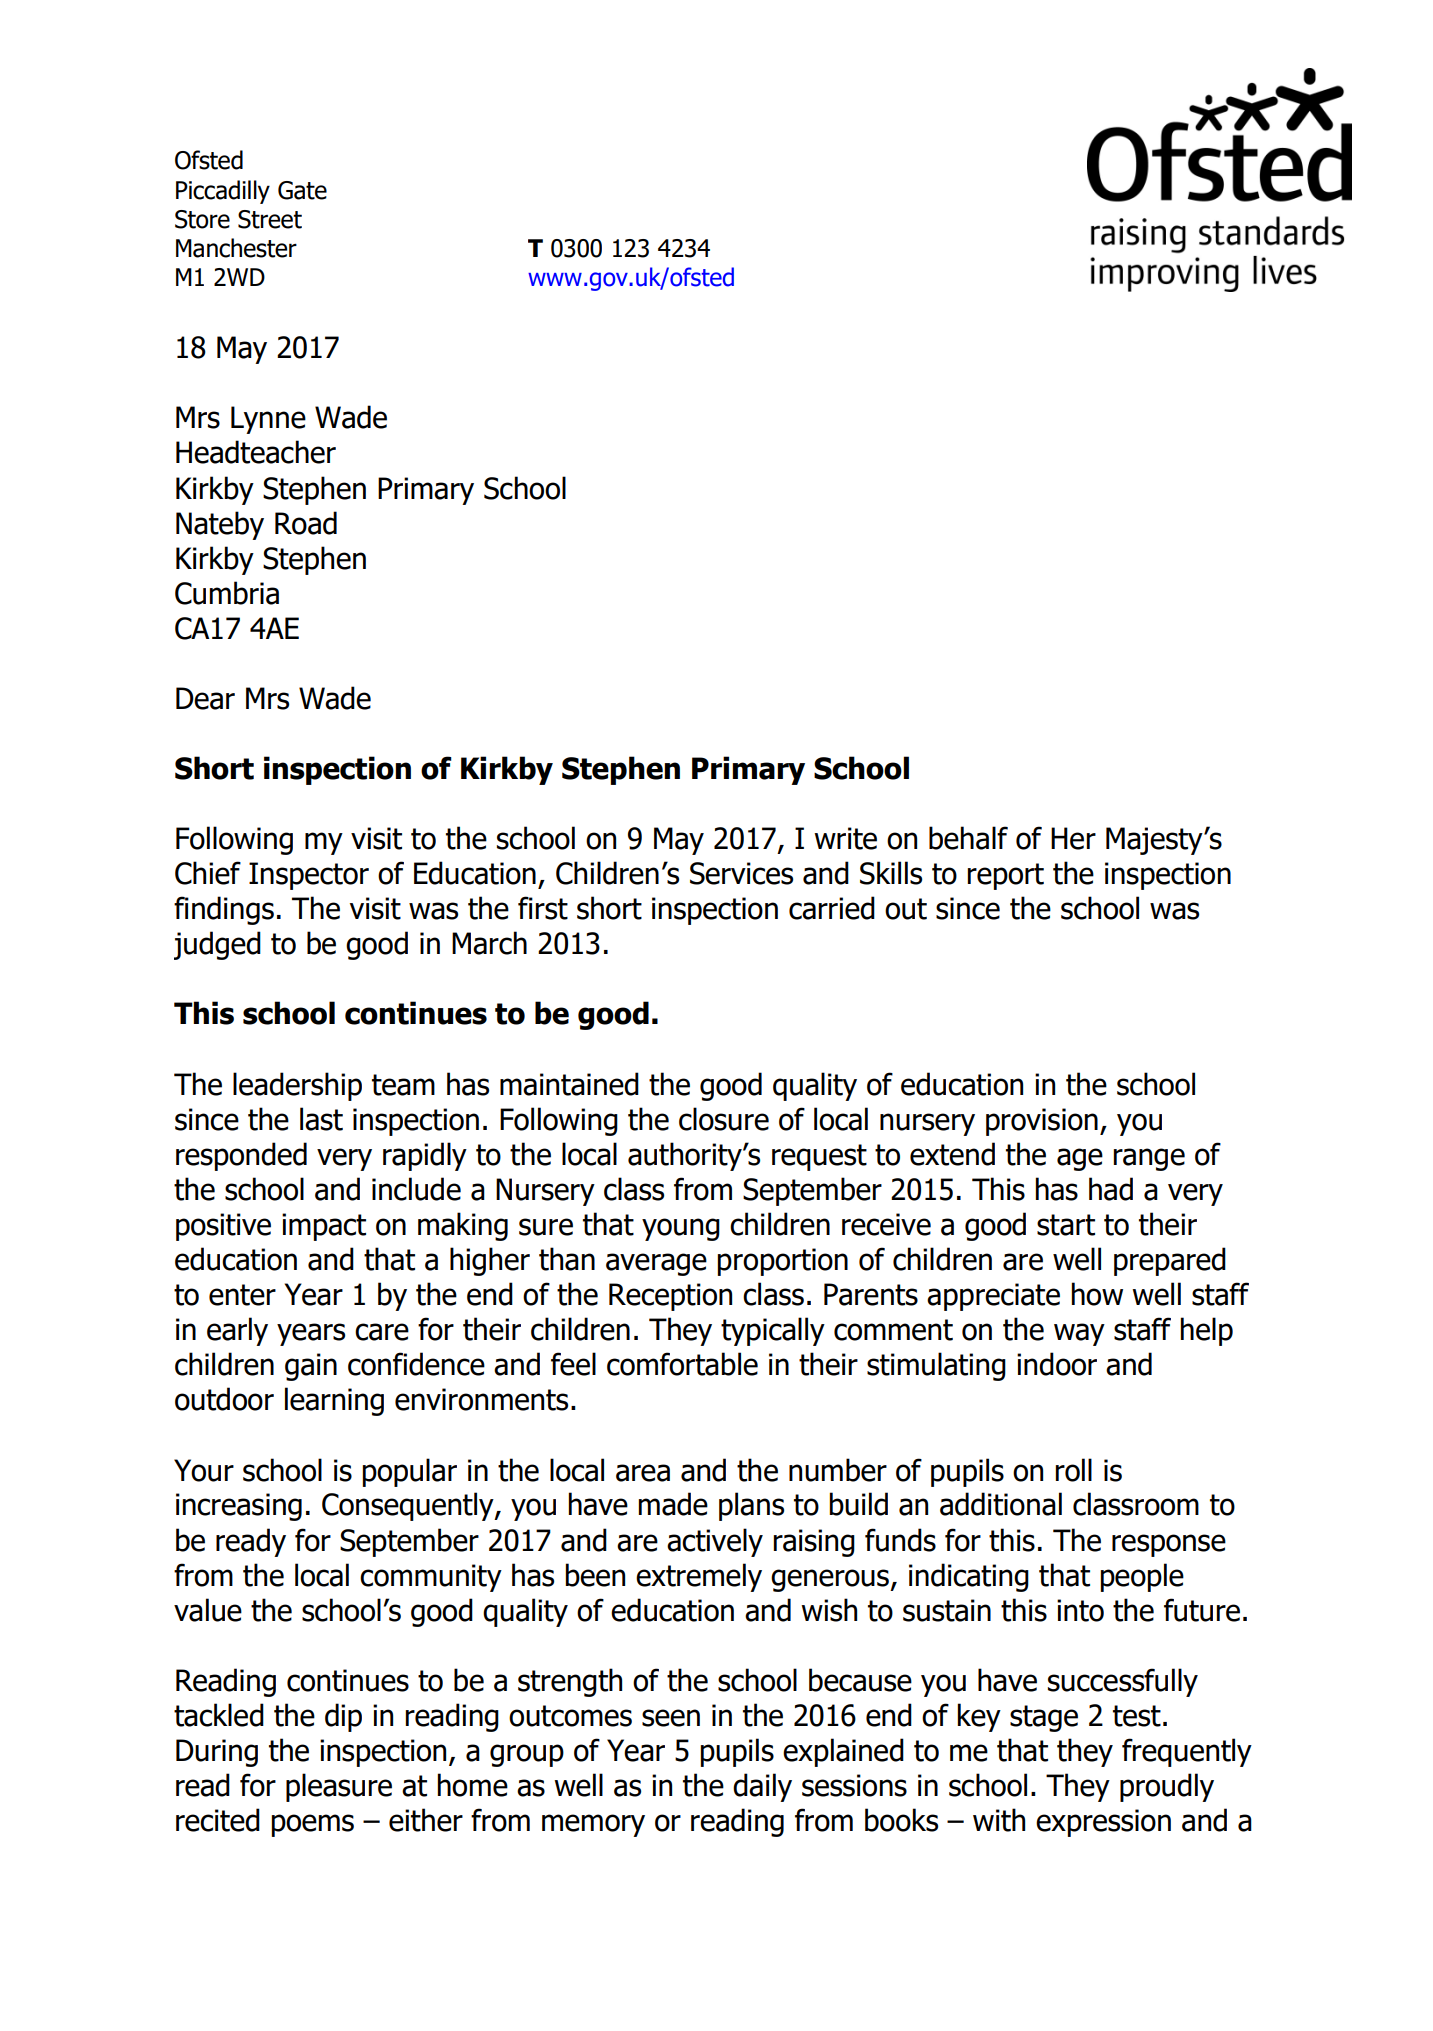 The image size is (1433, 2031). What do you see at coordinates (270, 219) in the image?
I see `Street` at bounding box center [270, 219].
